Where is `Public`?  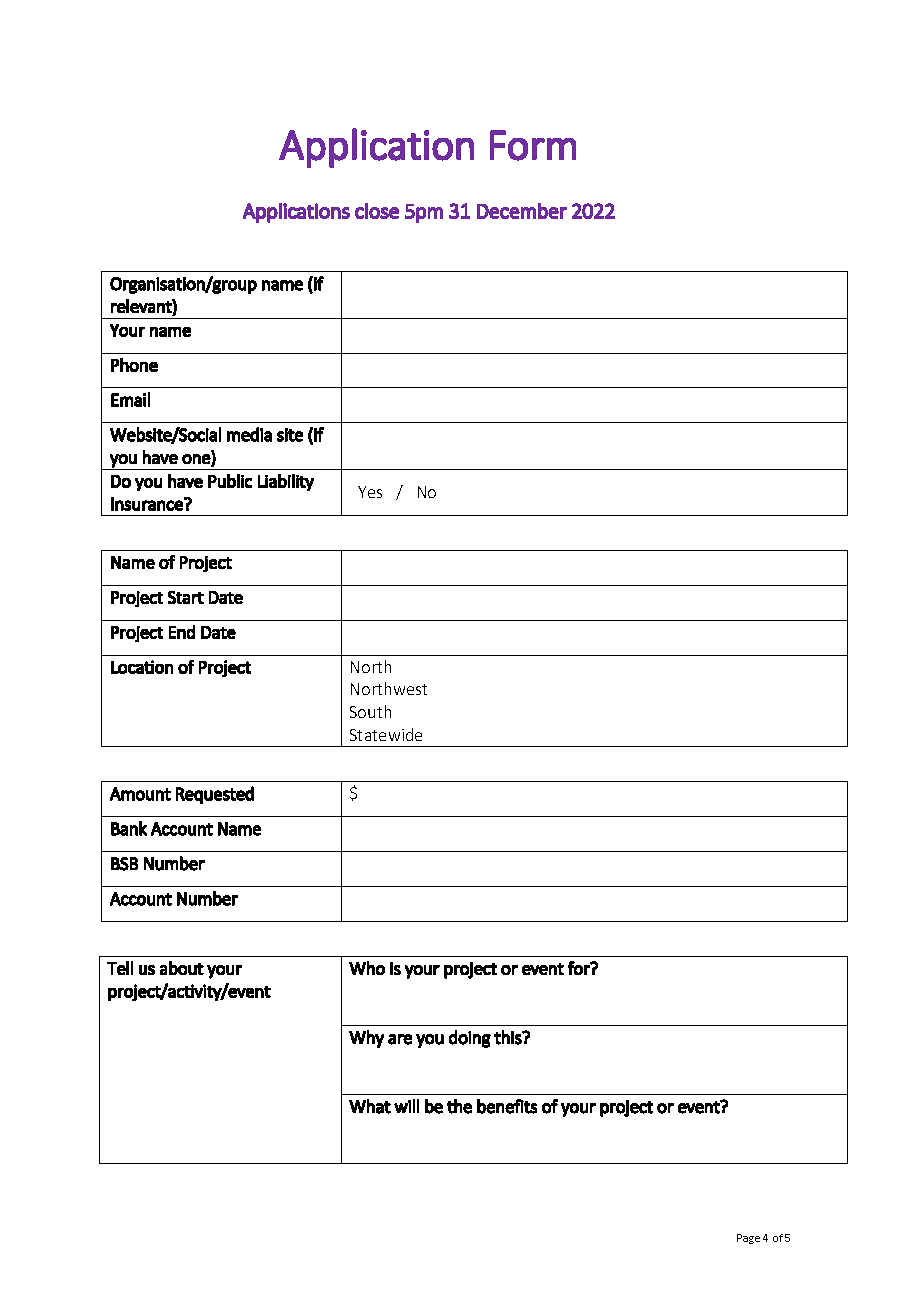 Public is located at coordinates (230, 481).
